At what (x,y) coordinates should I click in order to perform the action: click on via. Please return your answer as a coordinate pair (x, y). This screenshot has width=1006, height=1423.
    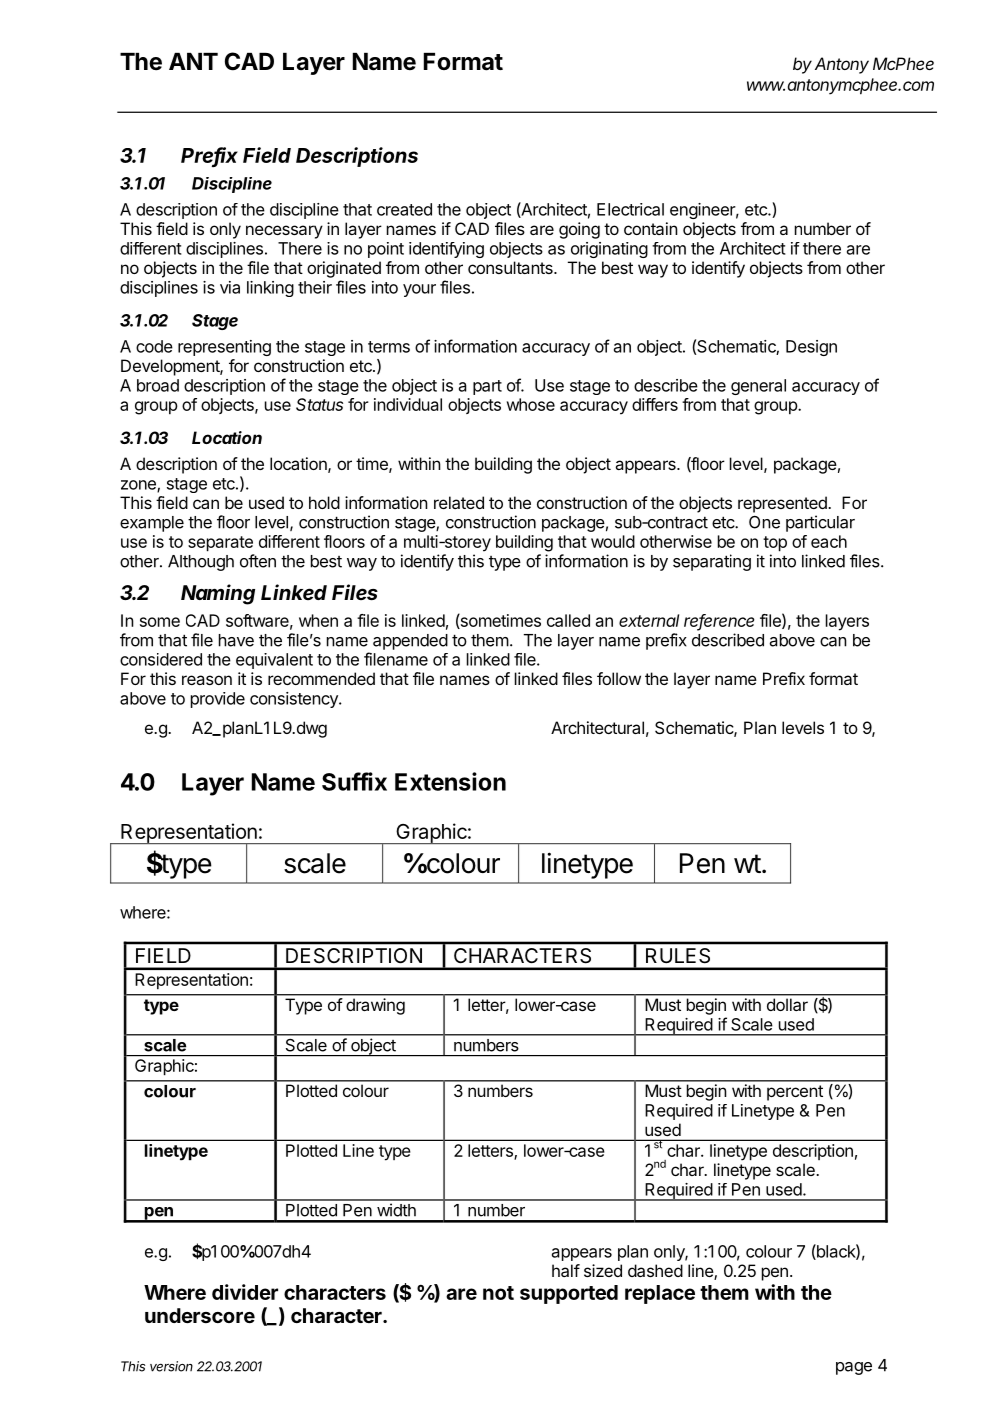
    Looking at the image, I should click on (230, 287).
